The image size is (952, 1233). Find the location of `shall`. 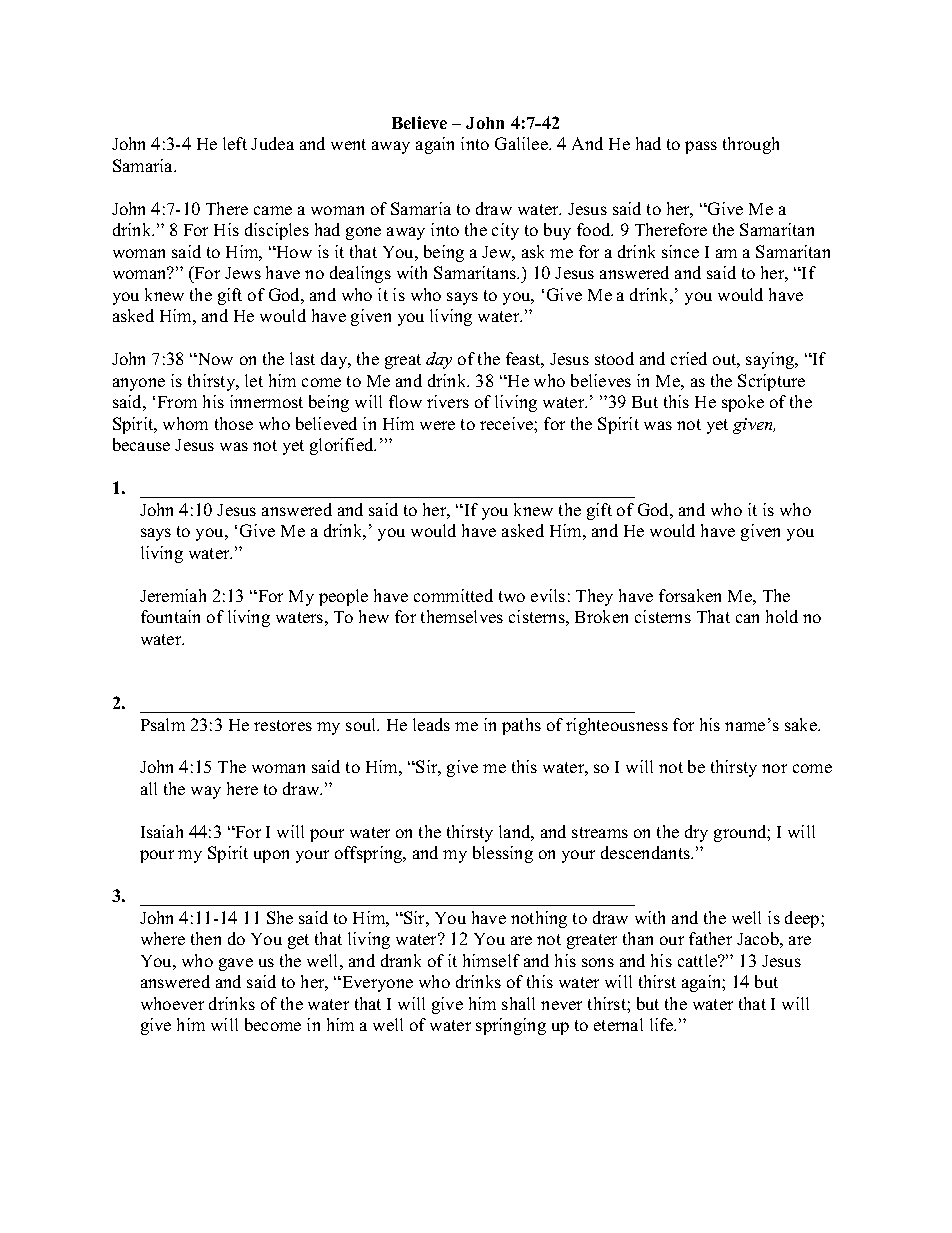

shall is located at coordinates (518, 1003).
